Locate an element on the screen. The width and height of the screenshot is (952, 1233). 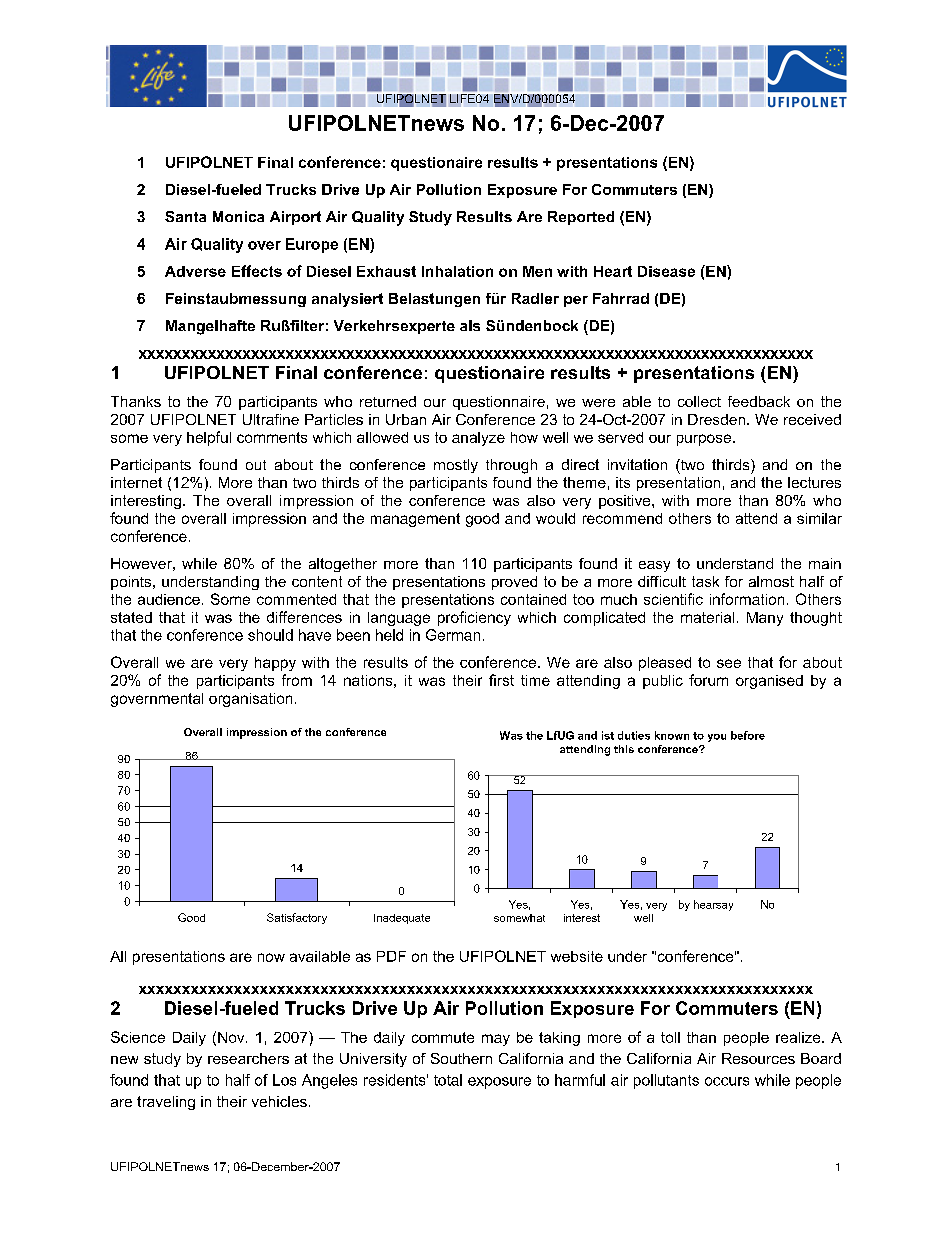
Inhalation is located at coordinates (457, 271).
